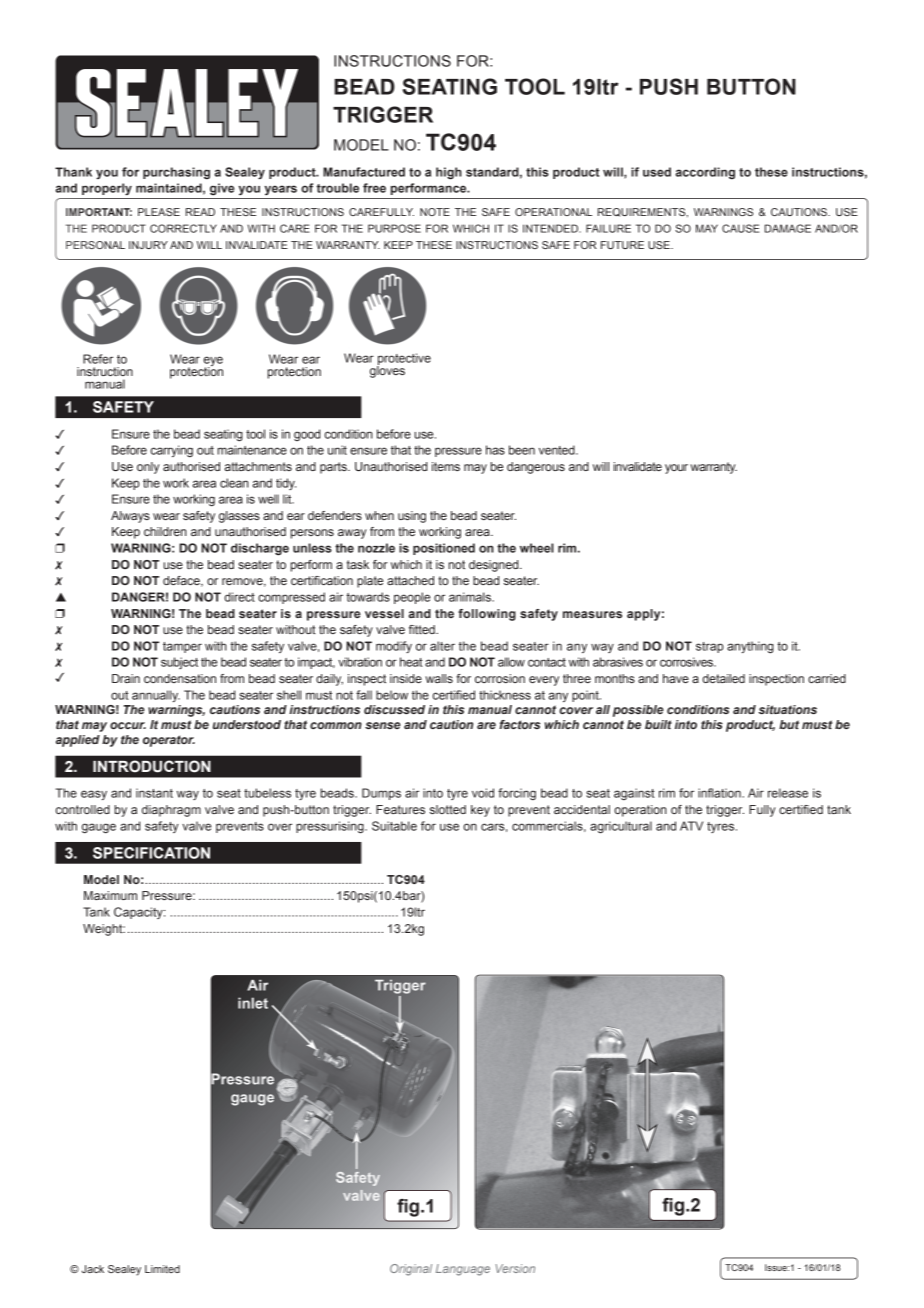 The height and width of the screenshot is (1308, 924). What do you see at coordinates (148, 468) in the screenshot?
I see `only` at bounding box center [148, 468].
